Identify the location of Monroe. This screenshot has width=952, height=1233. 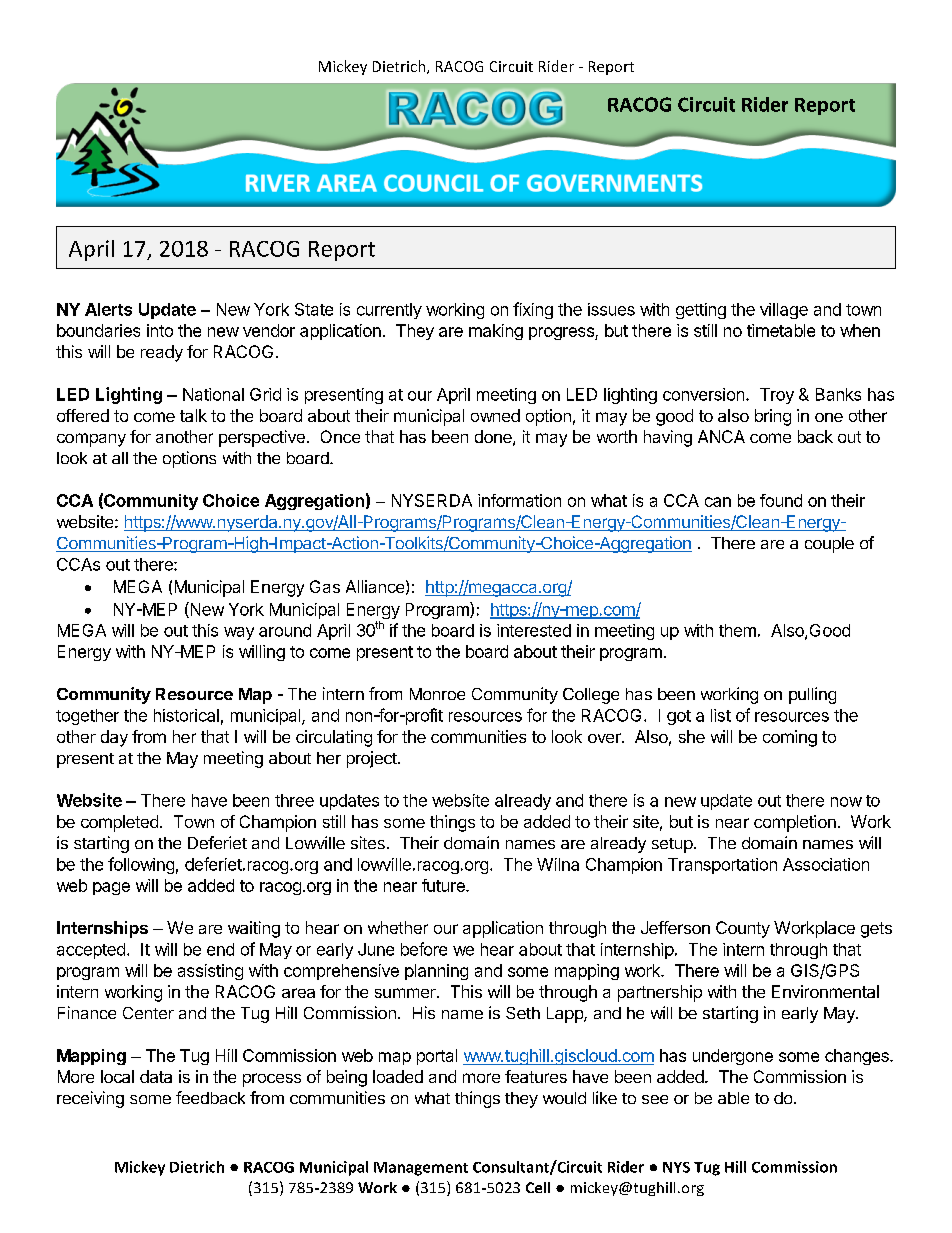
(437, 694).
